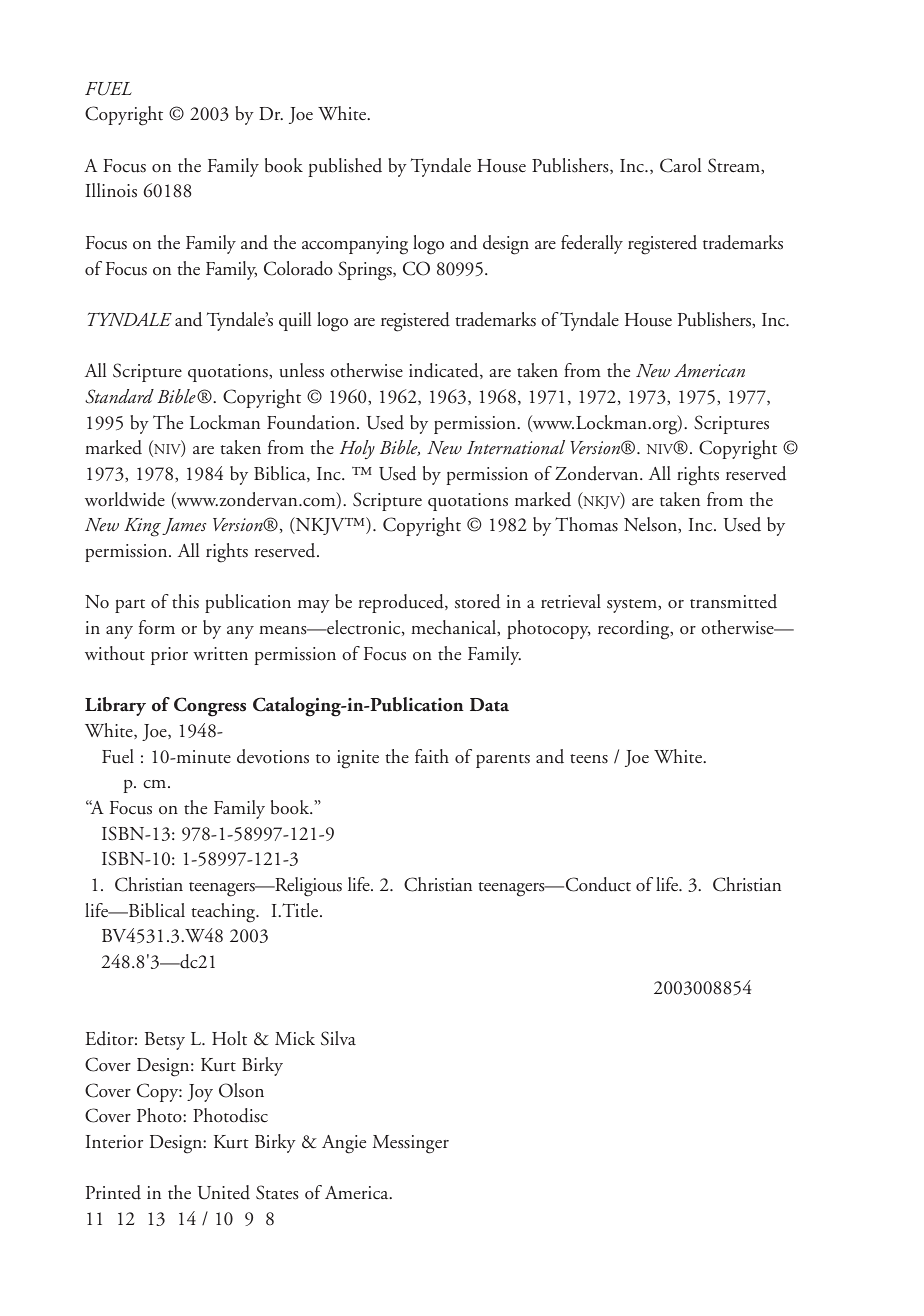  Describe the element at coordinates (680, 165) in the screenshot. I see `Carol` at that location.
